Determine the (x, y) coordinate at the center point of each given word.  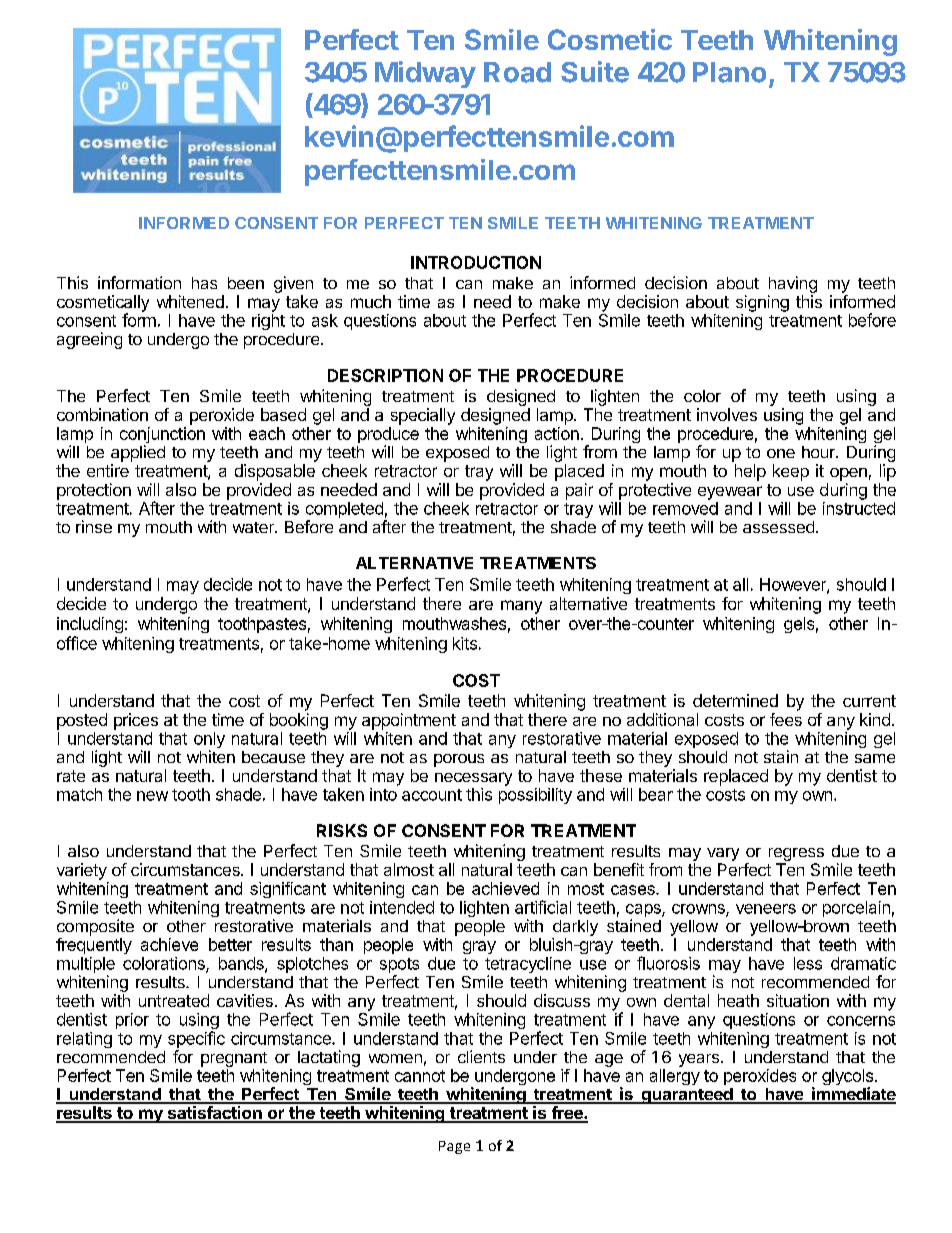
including (90, 625)
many (521, 607)
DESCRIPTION (385, 375)
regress (796, 856)
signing (762, 303)
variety (82, 871)
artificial (543, 907)
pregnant (234, 1059)
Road (517, 72)
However (794, 585)
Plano (729, 72)
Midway (425, 74)
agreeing (89, 340)
